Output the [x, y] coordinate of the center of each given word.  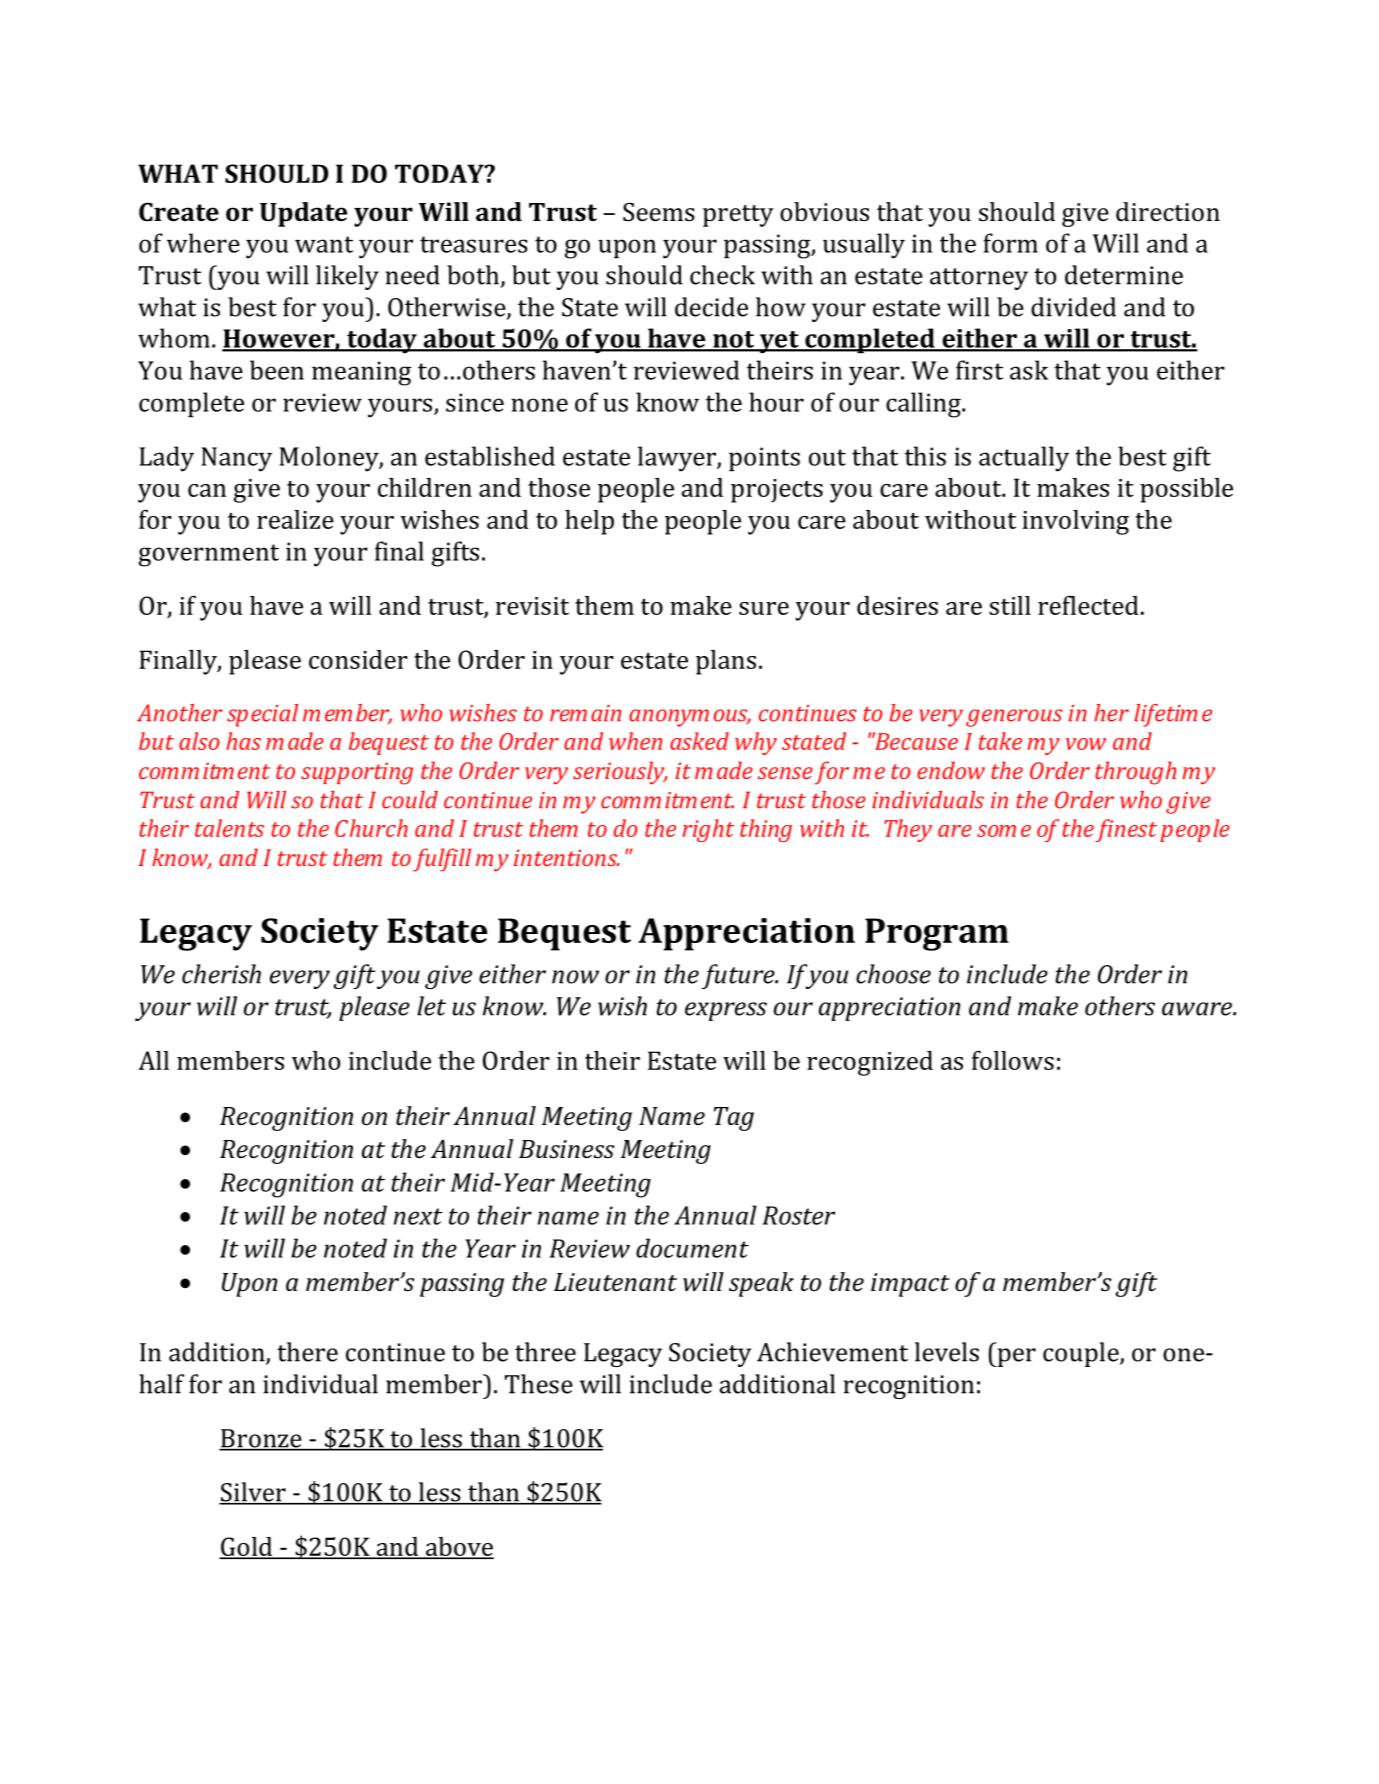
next [418, 1216]
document [692, 1248]
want [324, 244]
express [726, 1011]
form [1010, 243]
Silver [253, 1493]
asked [699, 741]
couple [1082, 1354]
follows [1013, 1060]
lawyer [678, 459]
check [722, 275]
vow [1086, 744]
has [243, 741]
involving [1075, 522]
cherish [221, 974]
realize [295, 519]
